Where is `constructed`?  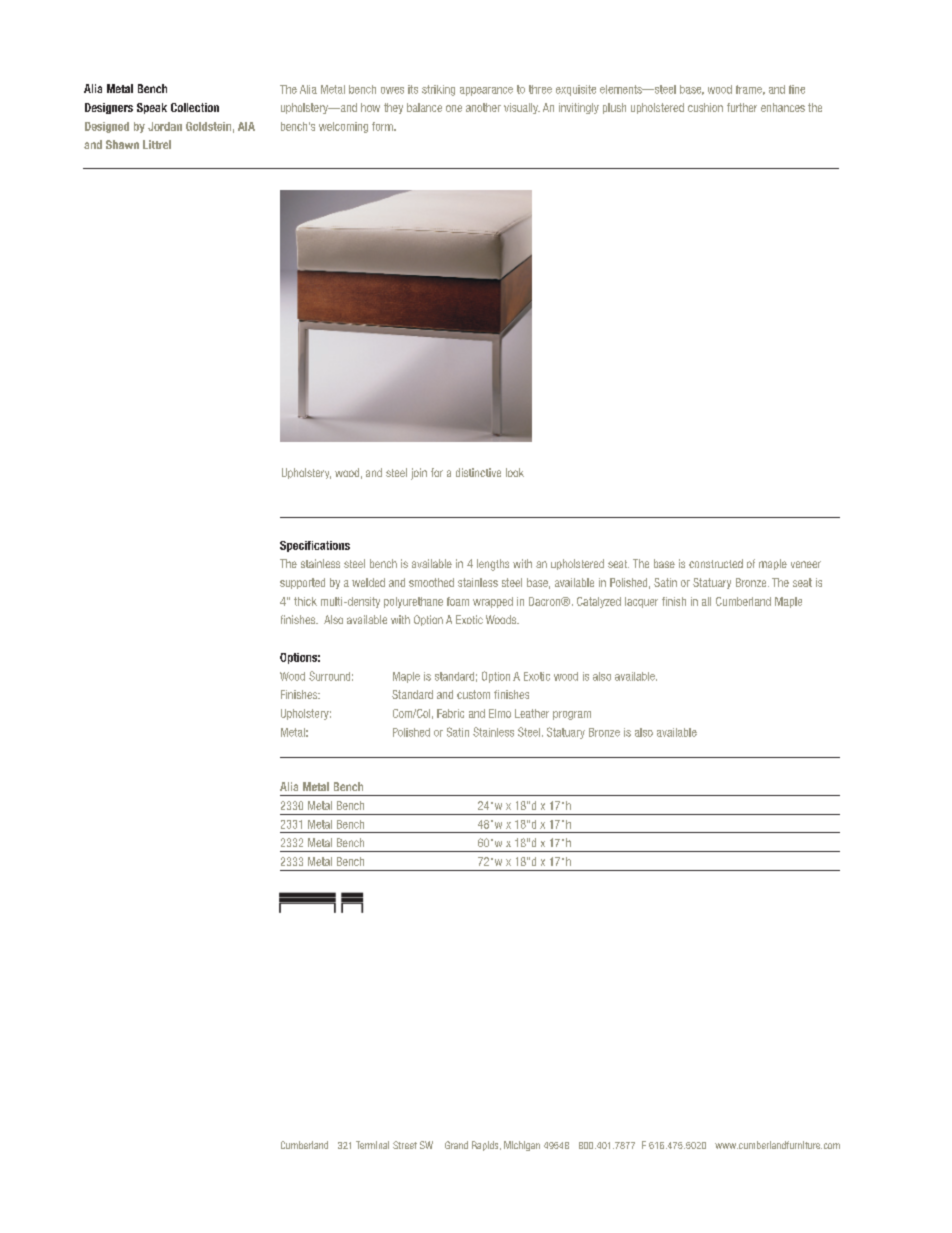 constructed is located at coordinates (716, 563).
